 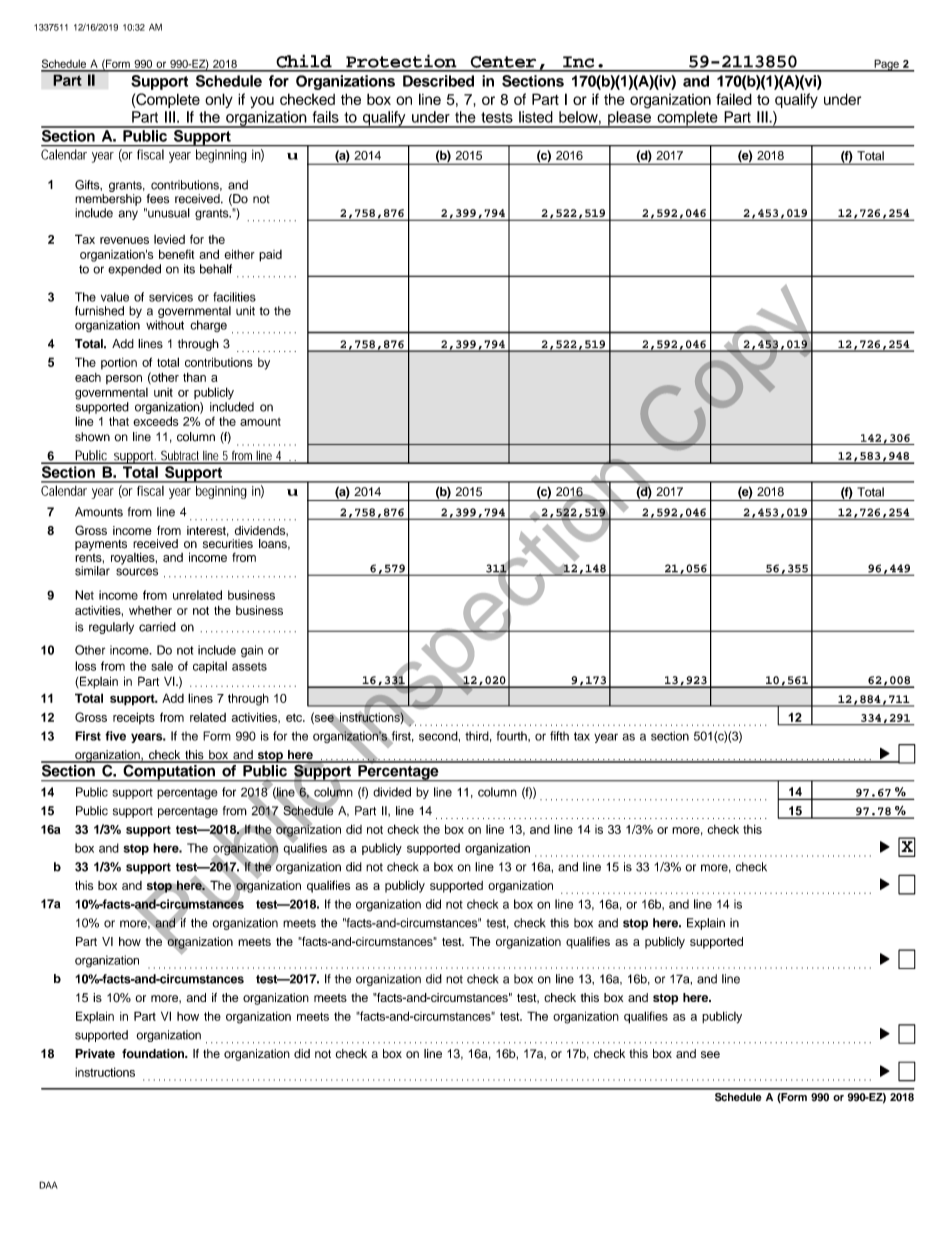 What do you see at coordinates (115, 736) in the screenshot?
I see `five` at bounding box center [115, 736].
